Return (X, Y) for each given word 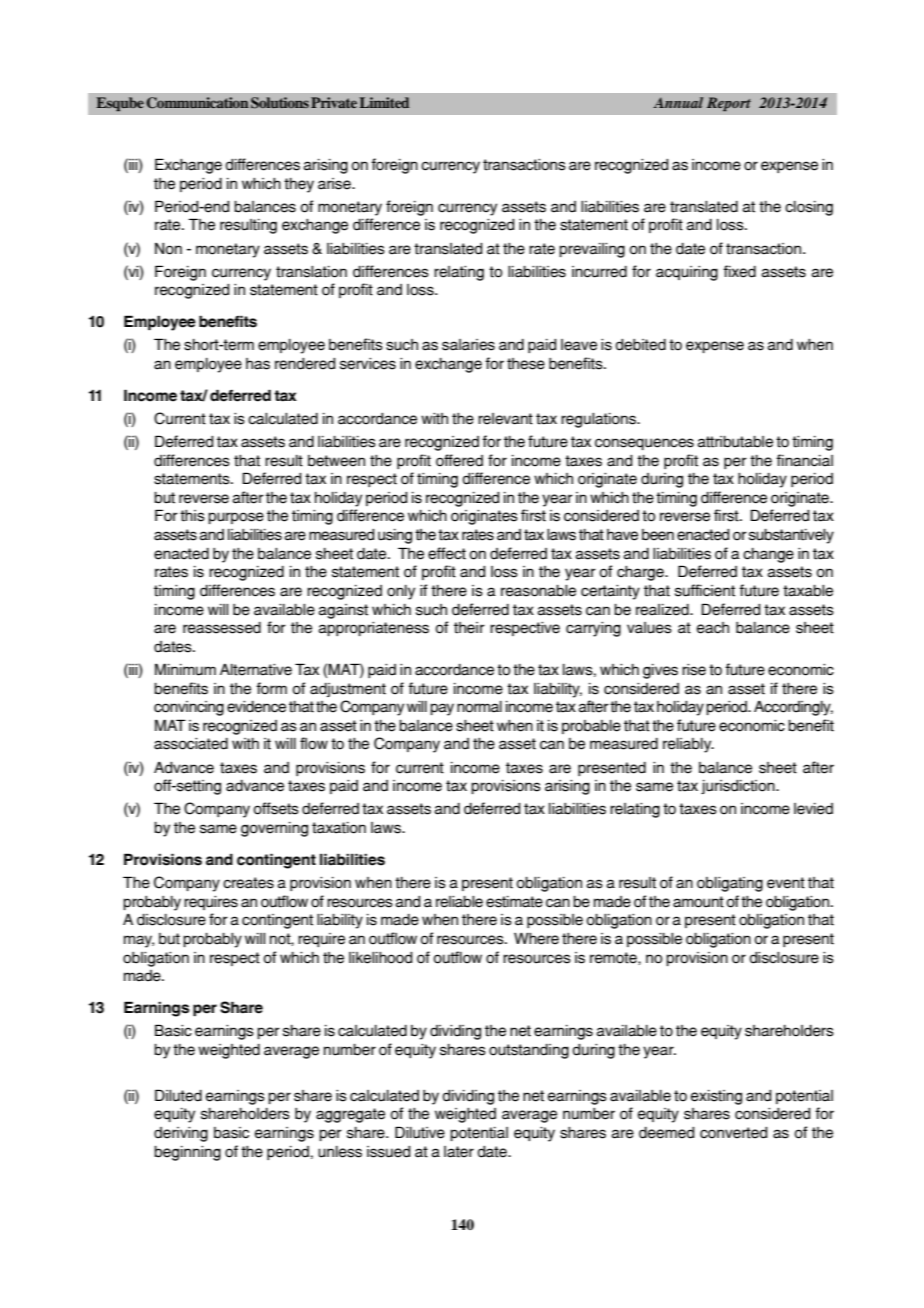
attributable (735, 442)
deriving (181, 1134)
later (459, 1152)
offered (459, 460)
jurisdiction (739, 787)
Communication (197, 103)
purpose (236, 518)
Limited (384, 102)
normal (479, 707)
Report (729, 104)
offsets (276, 808)
